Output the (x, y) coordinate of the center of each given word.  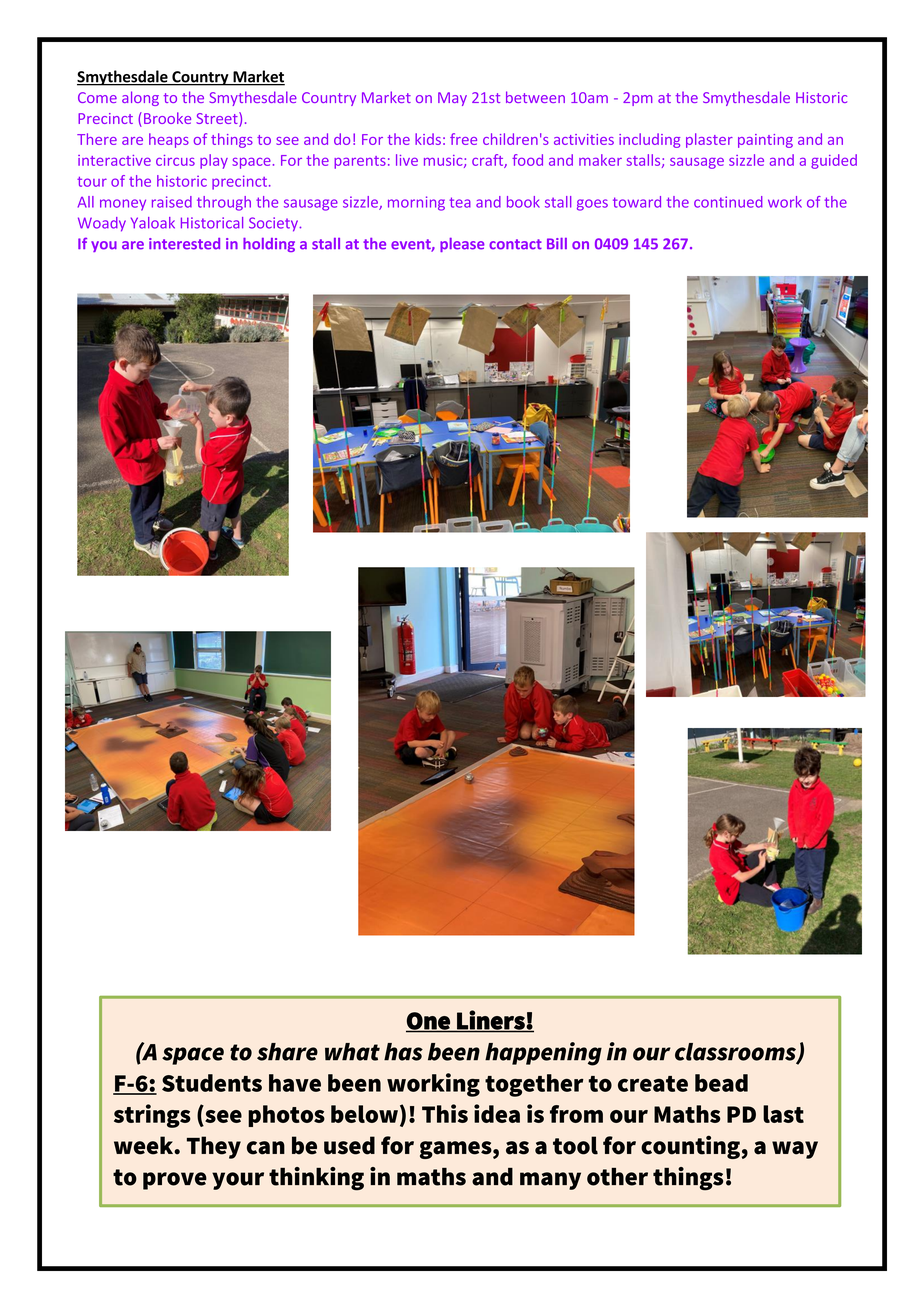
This (445, 1113)
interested (184, 244)
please (462, 245)
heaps (169, 140)
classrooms (736, 1053)
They (214, 1147)
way (795, 1150)
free (463, 139)
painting (765, 141)
